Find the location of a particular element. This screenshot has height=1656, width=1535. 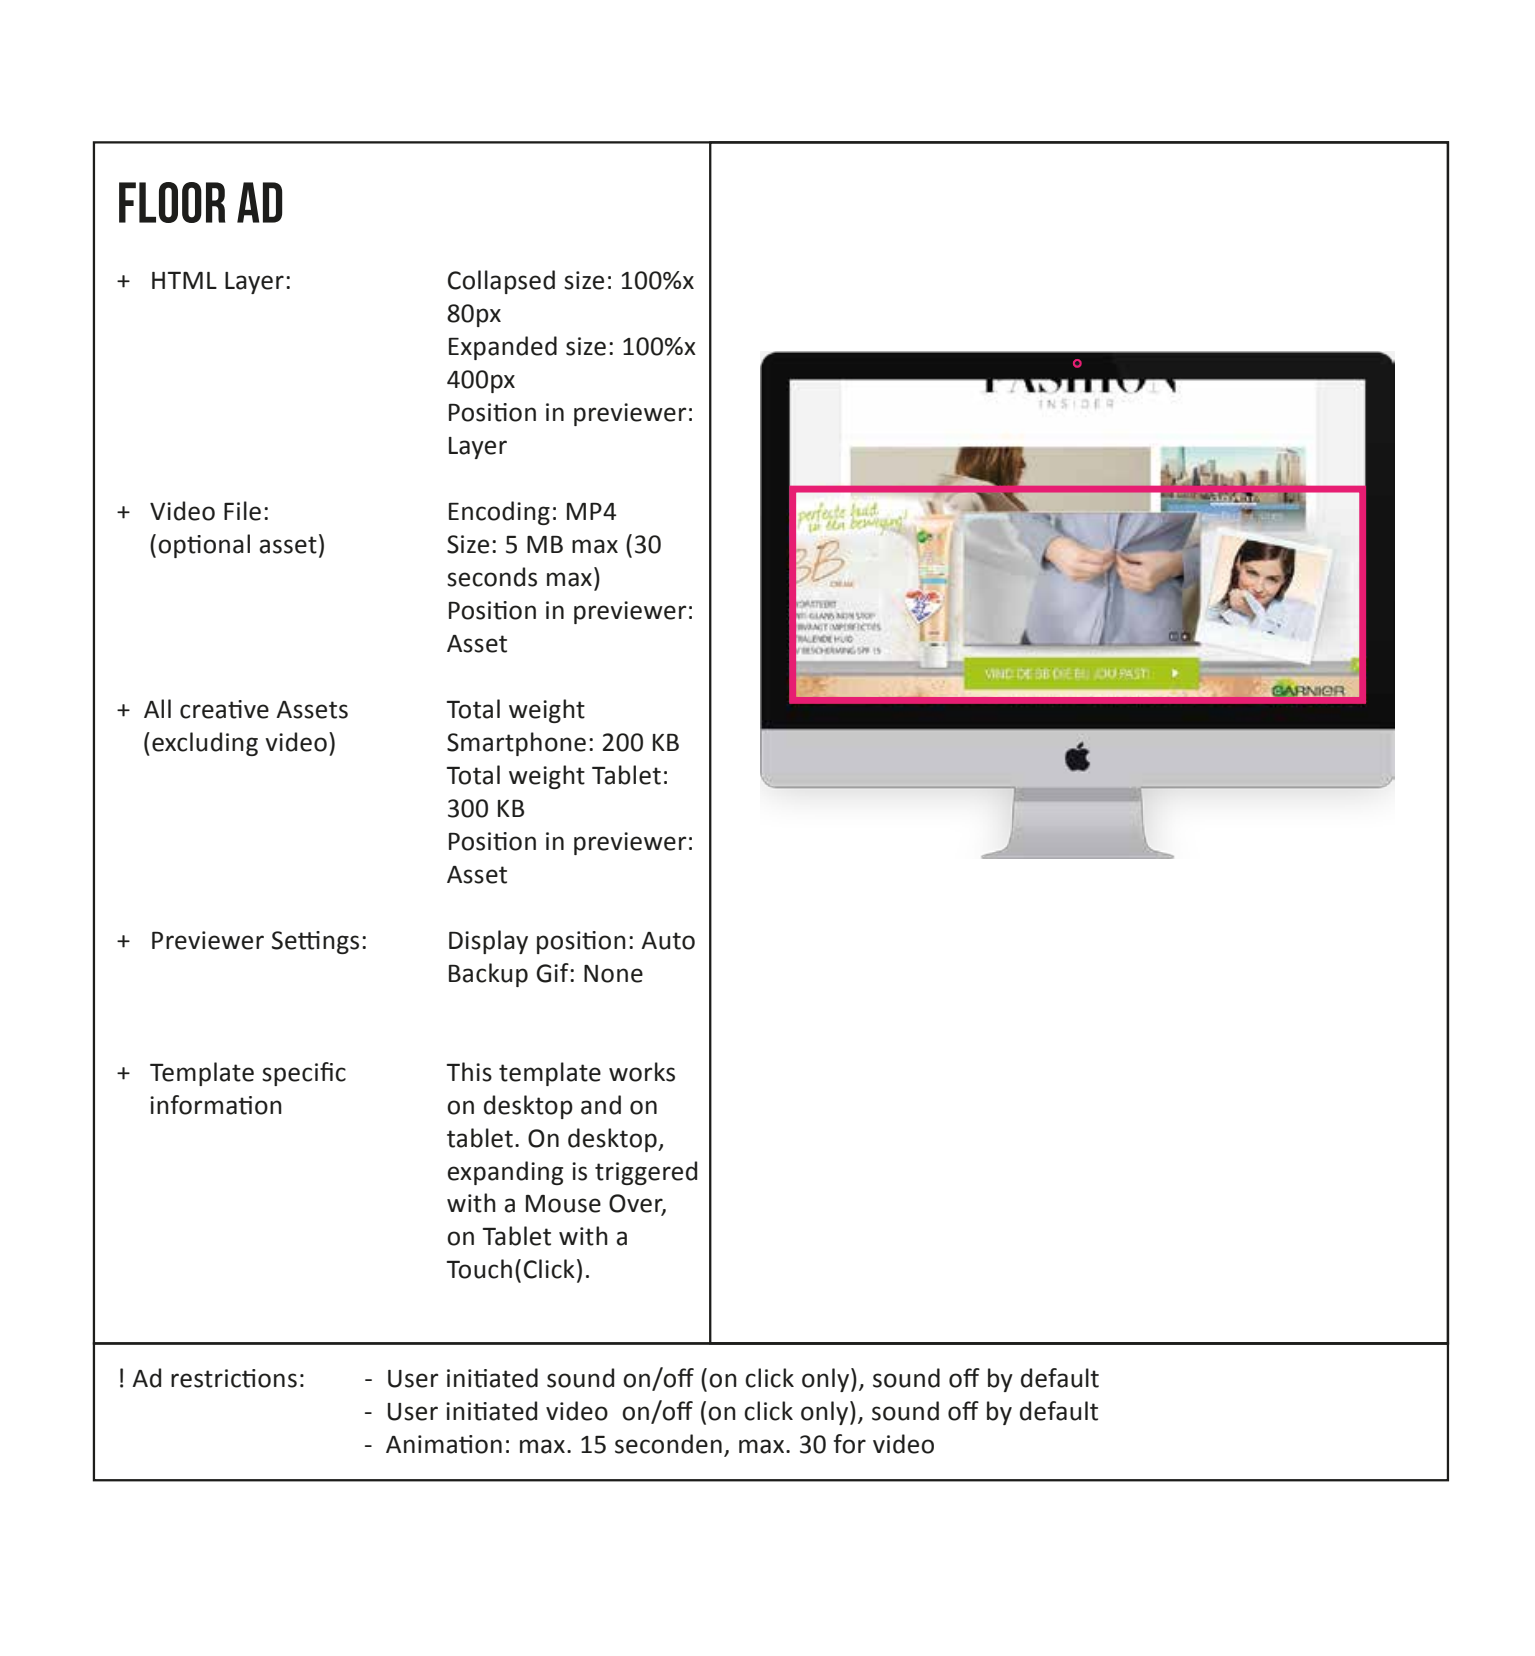

restrictions is located at coordinates (234, 1378).
